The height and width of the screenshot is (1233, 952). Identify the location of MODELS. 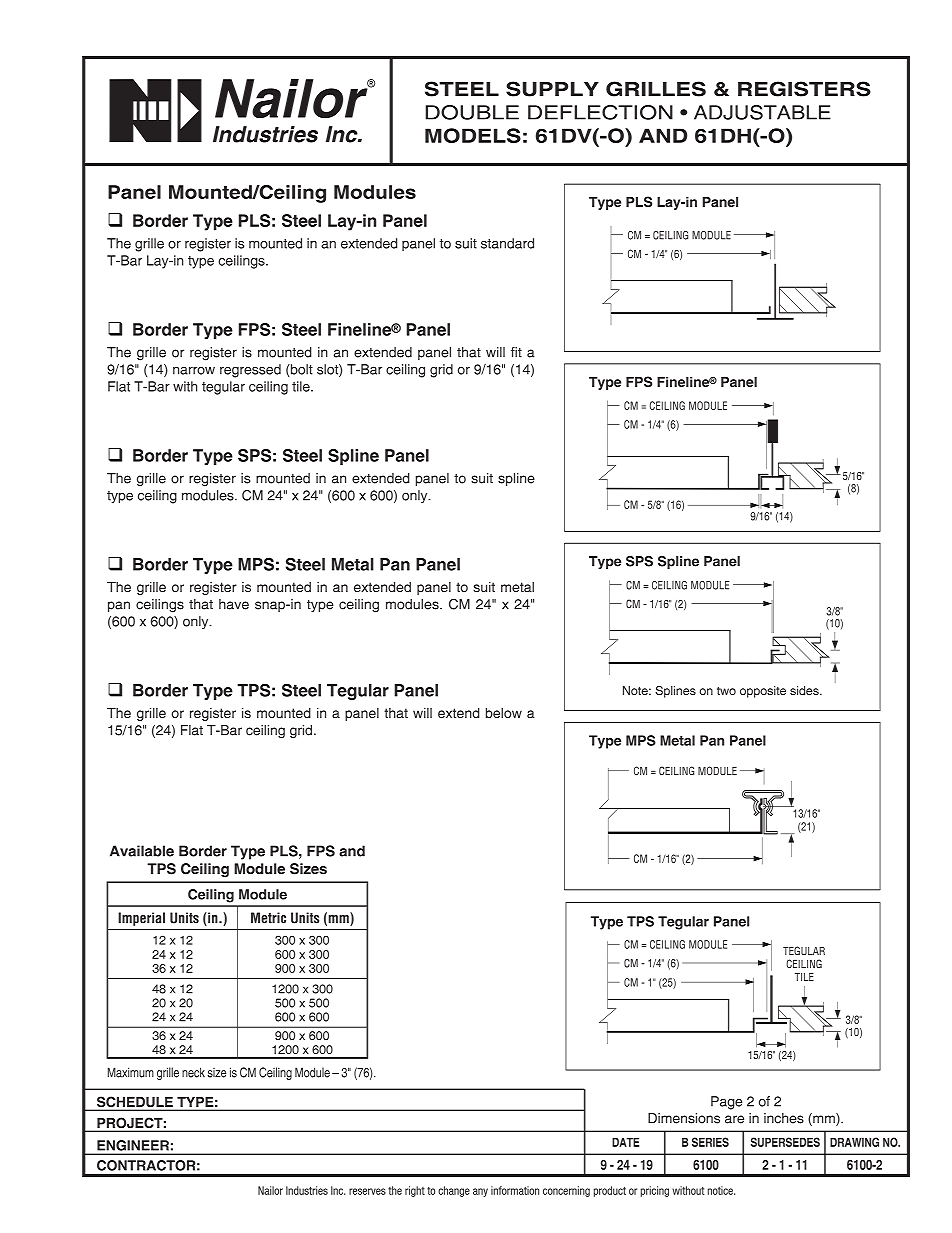
(473, 135).
